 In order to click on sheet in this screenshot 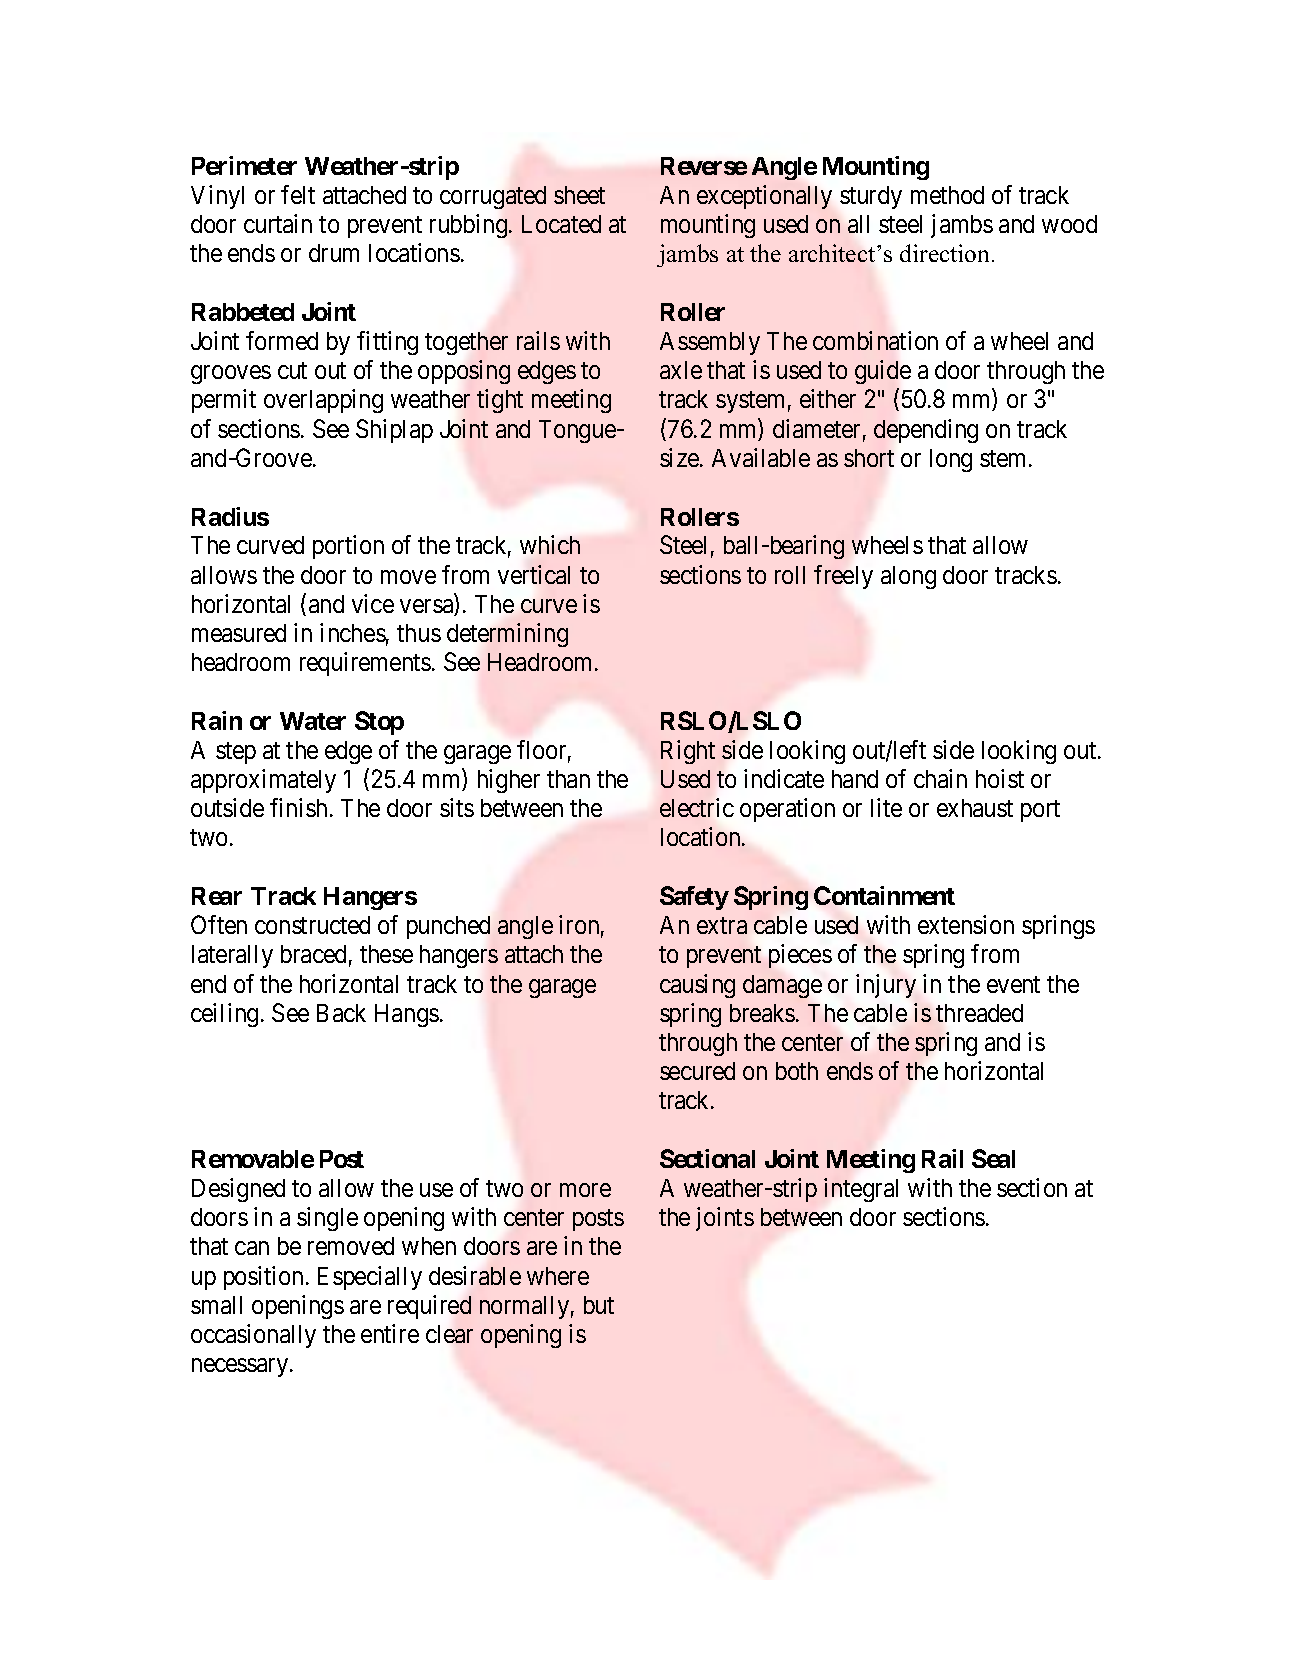, I will do `click(579, 195)`.
